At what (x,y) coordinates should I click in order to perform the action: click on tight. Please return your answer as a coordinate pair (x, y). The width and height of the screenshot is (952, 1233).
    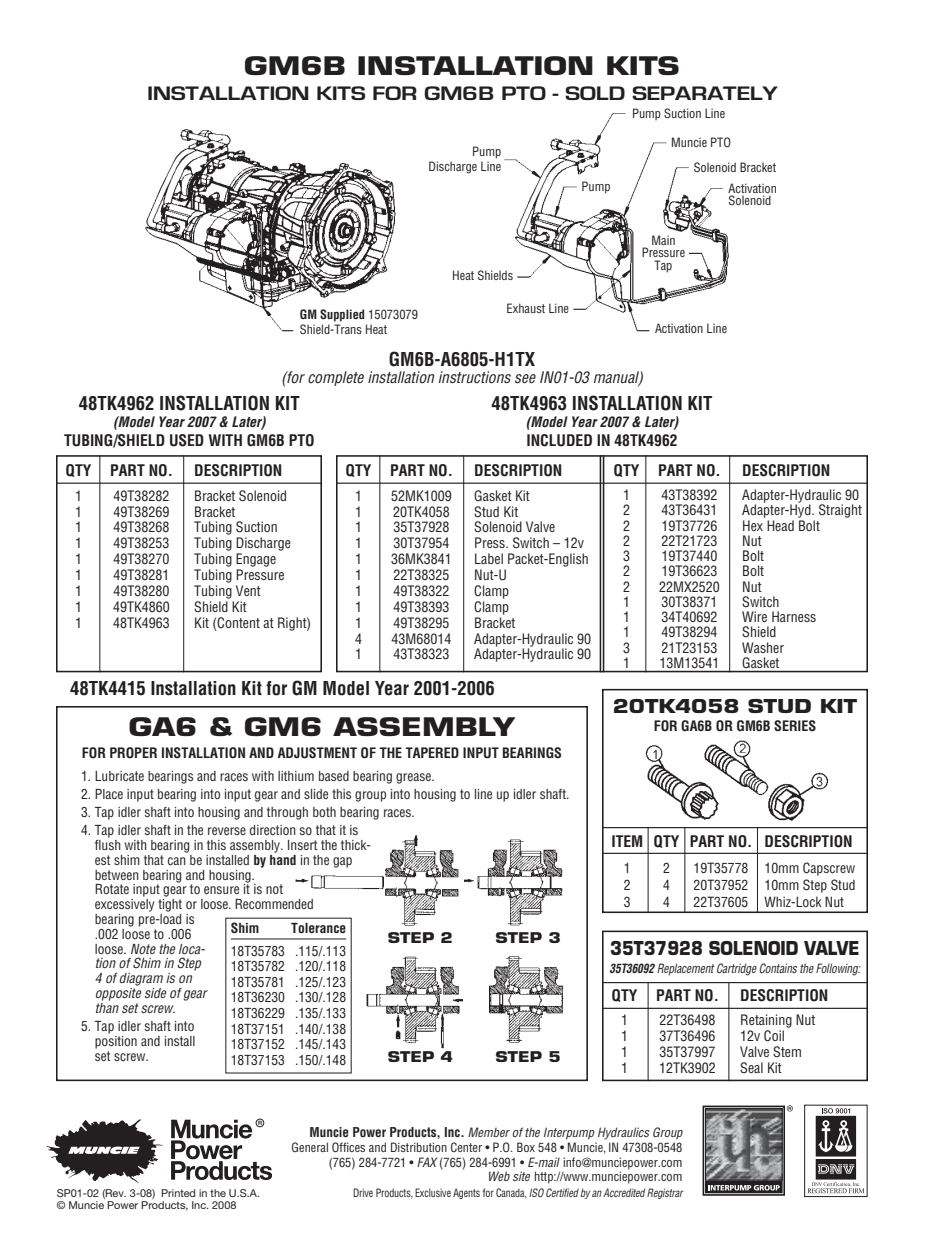
    Looking at the image, I should click on (170, 905).
